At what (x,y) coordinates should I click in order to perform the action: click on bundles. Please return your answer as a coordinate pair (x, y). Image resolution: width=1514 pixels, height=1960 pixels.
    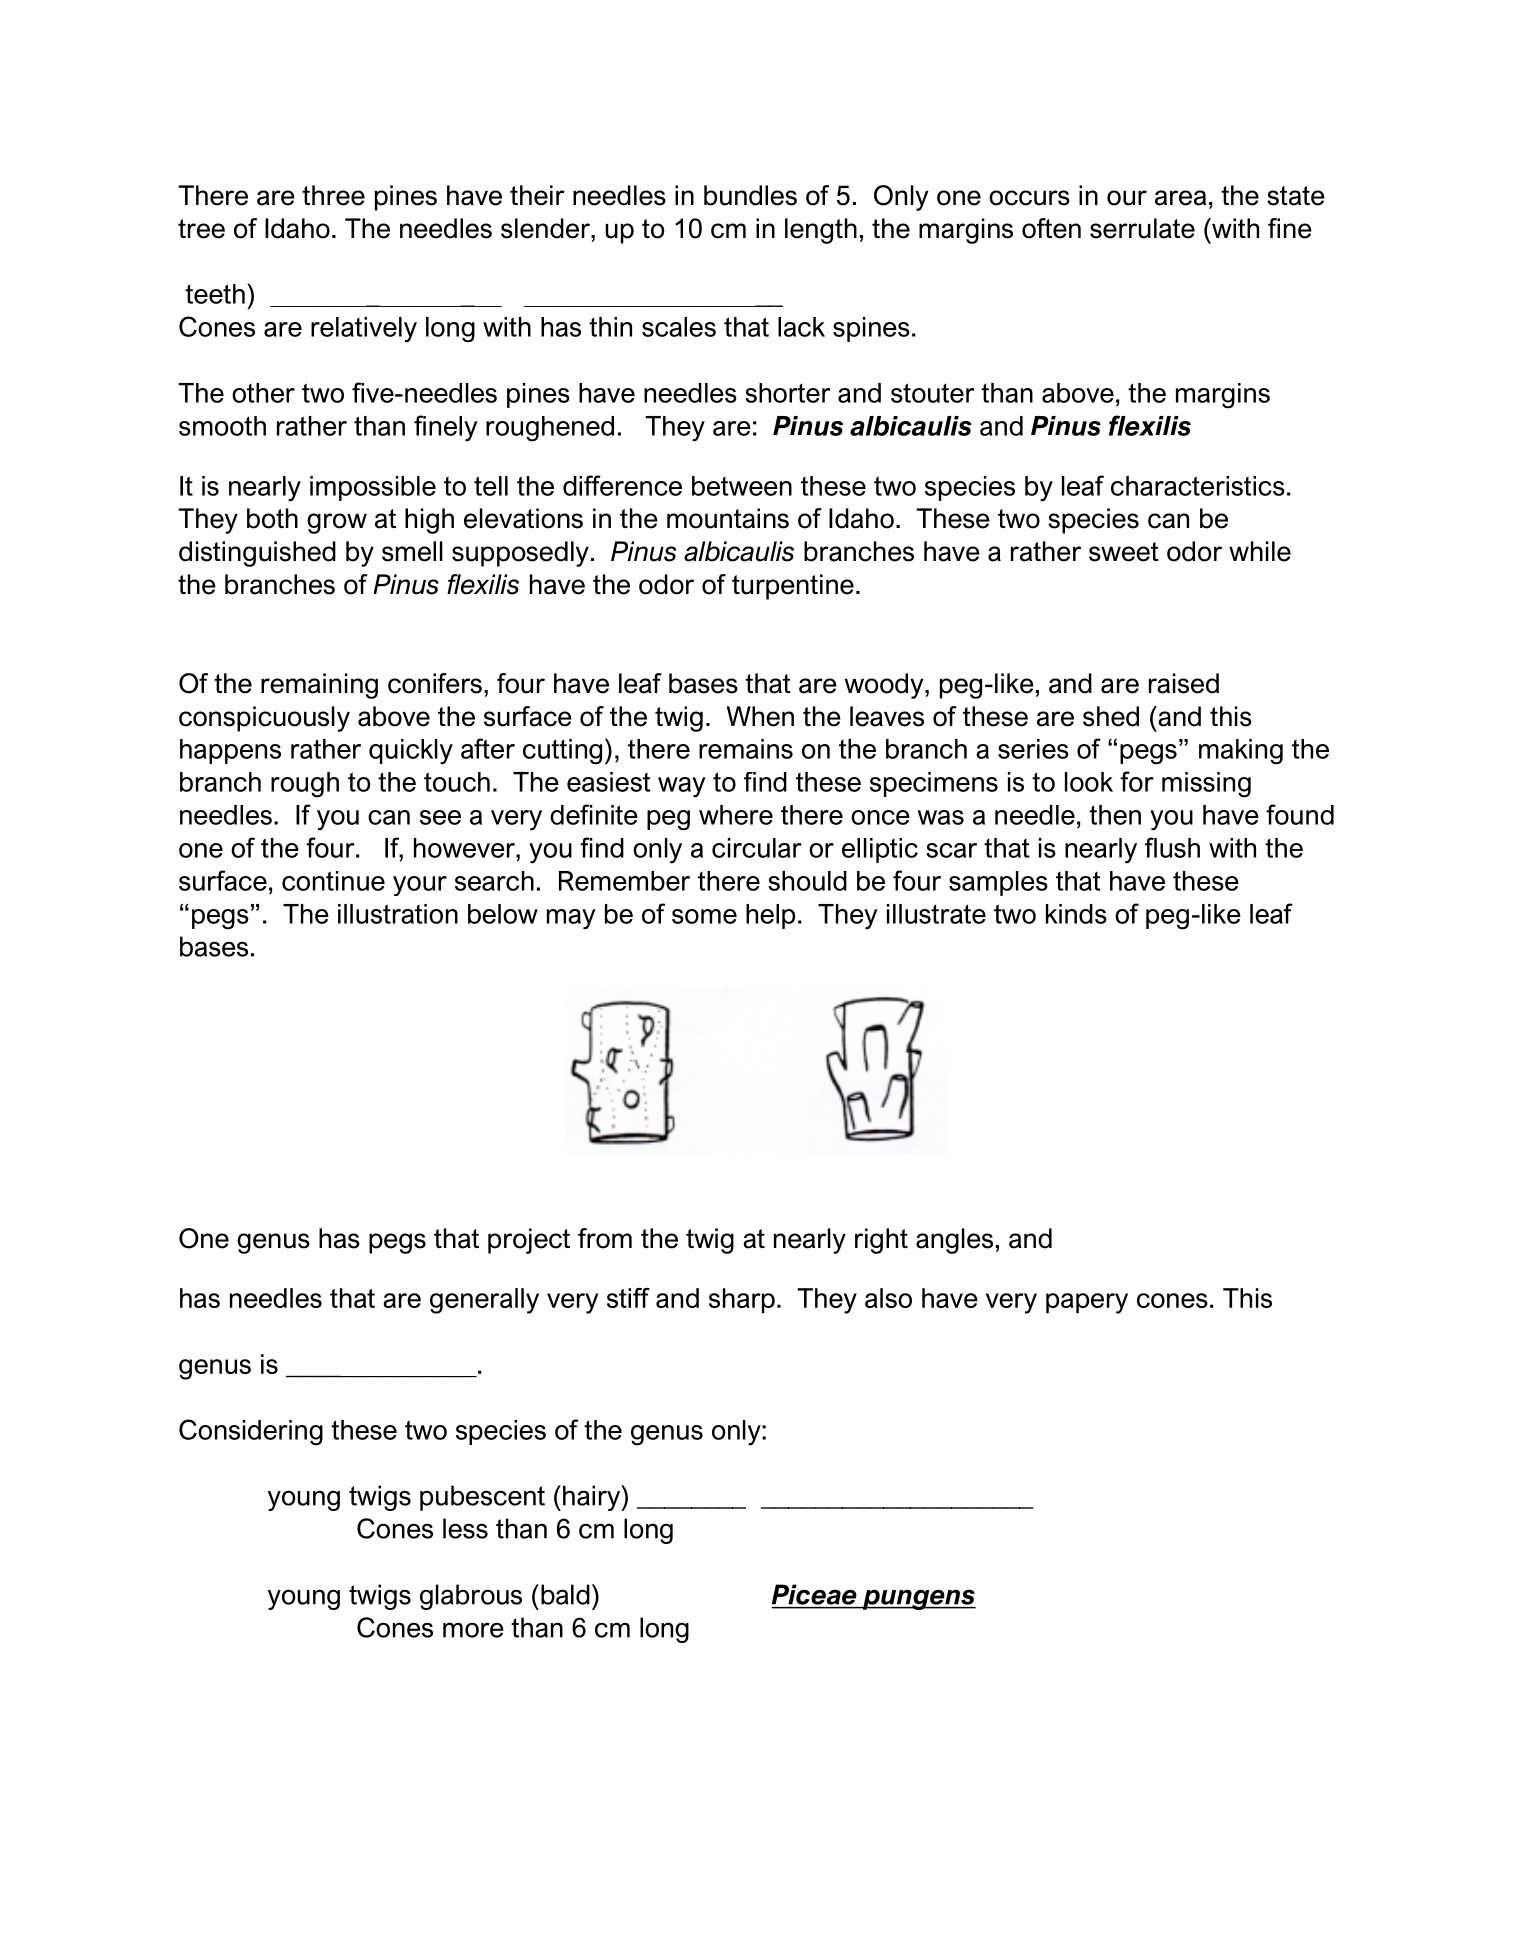
    Looking at the image, I should click on (750, 195).
